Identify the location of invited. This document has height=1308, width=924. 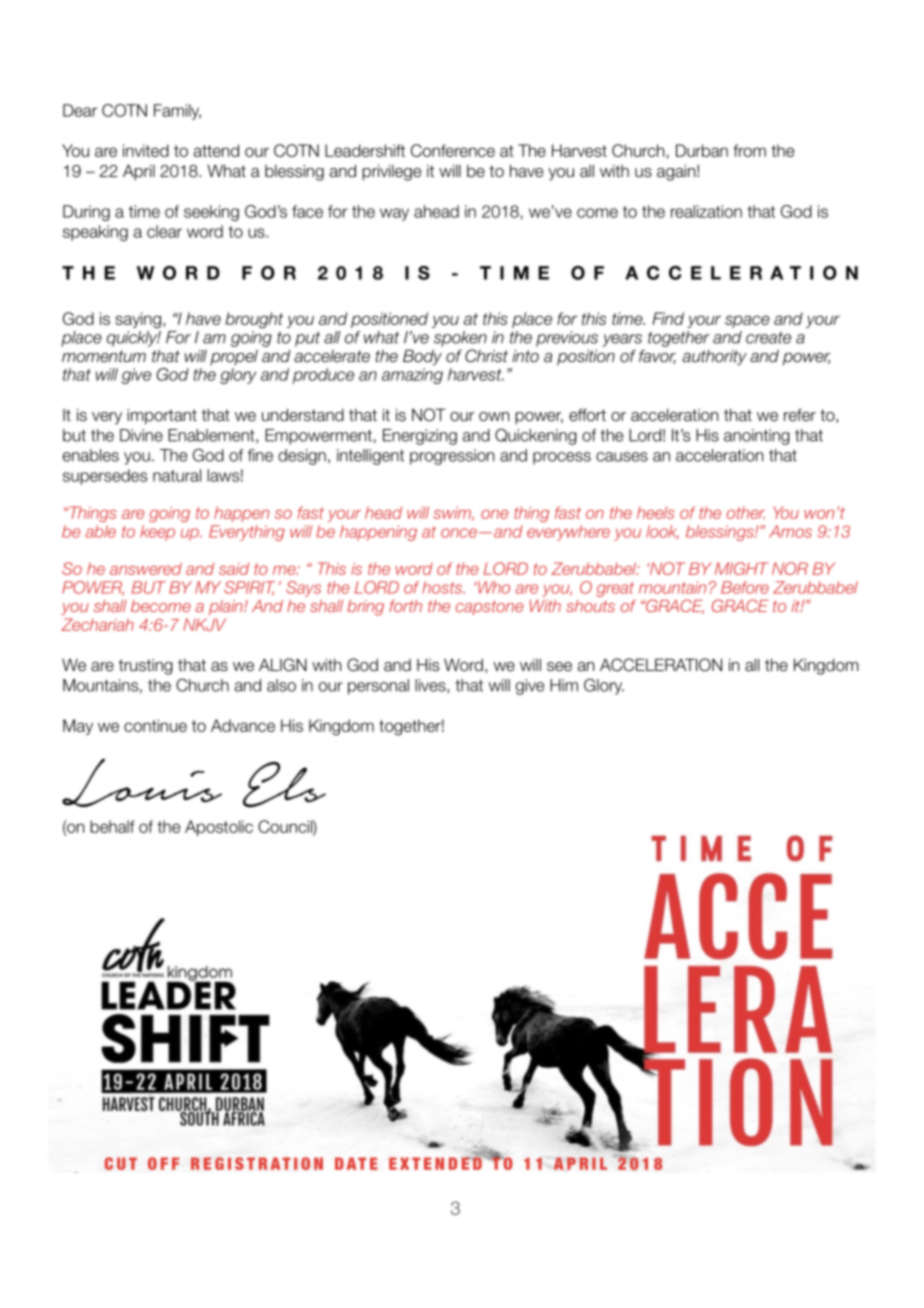
(146, 150).
